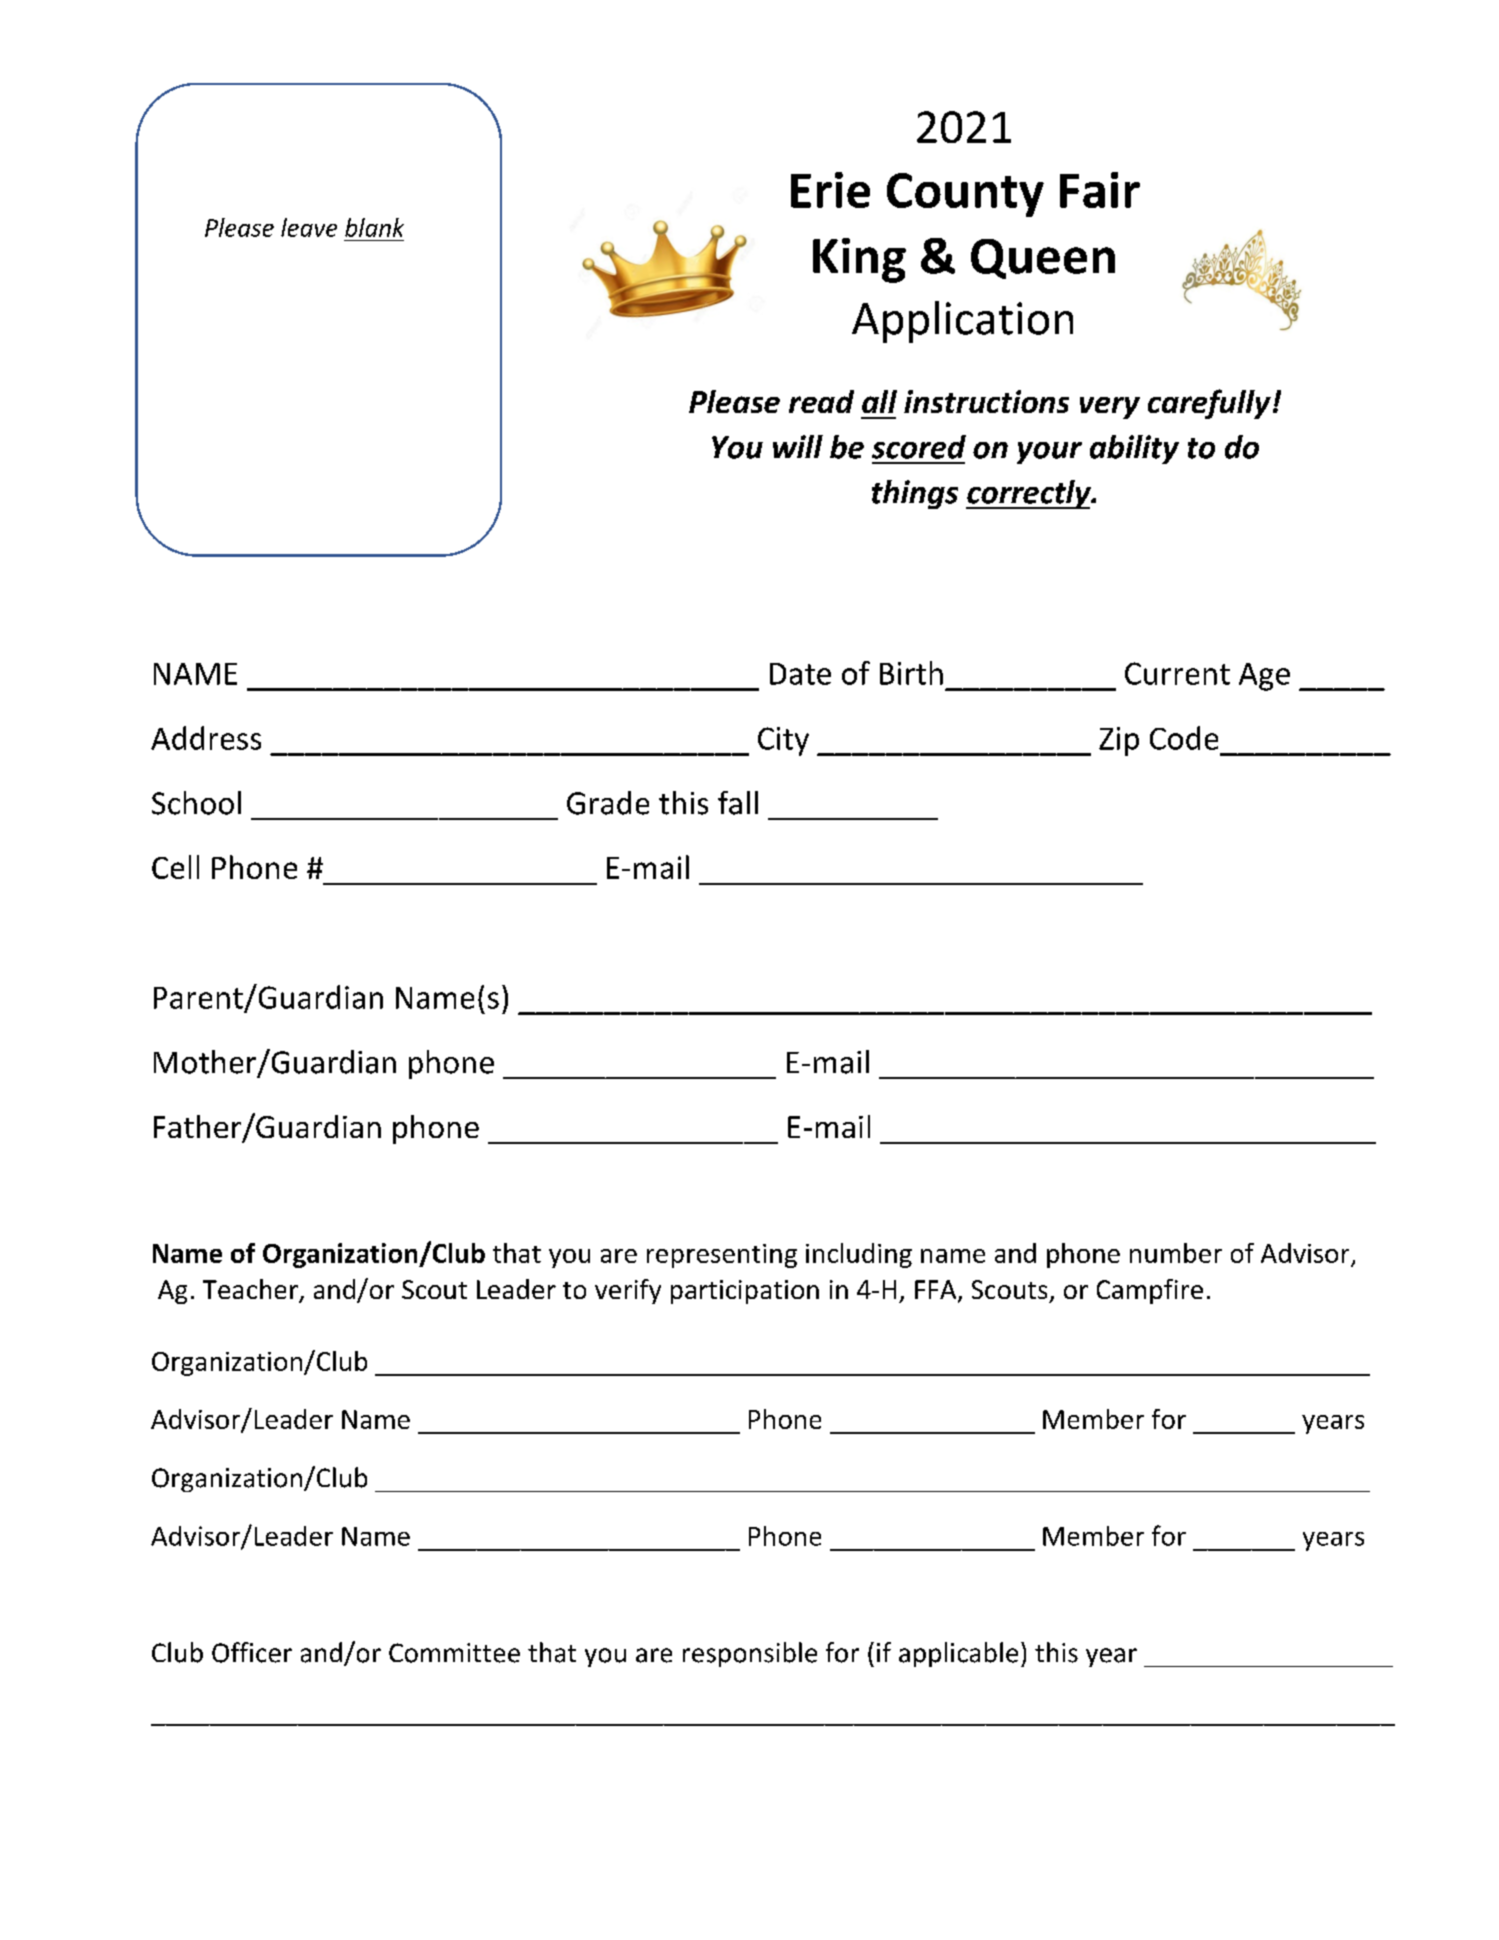  What do you see at coordinates (252, 1652) in the screenshot?
I see `Officer` at bounding box center [252, 1652].
